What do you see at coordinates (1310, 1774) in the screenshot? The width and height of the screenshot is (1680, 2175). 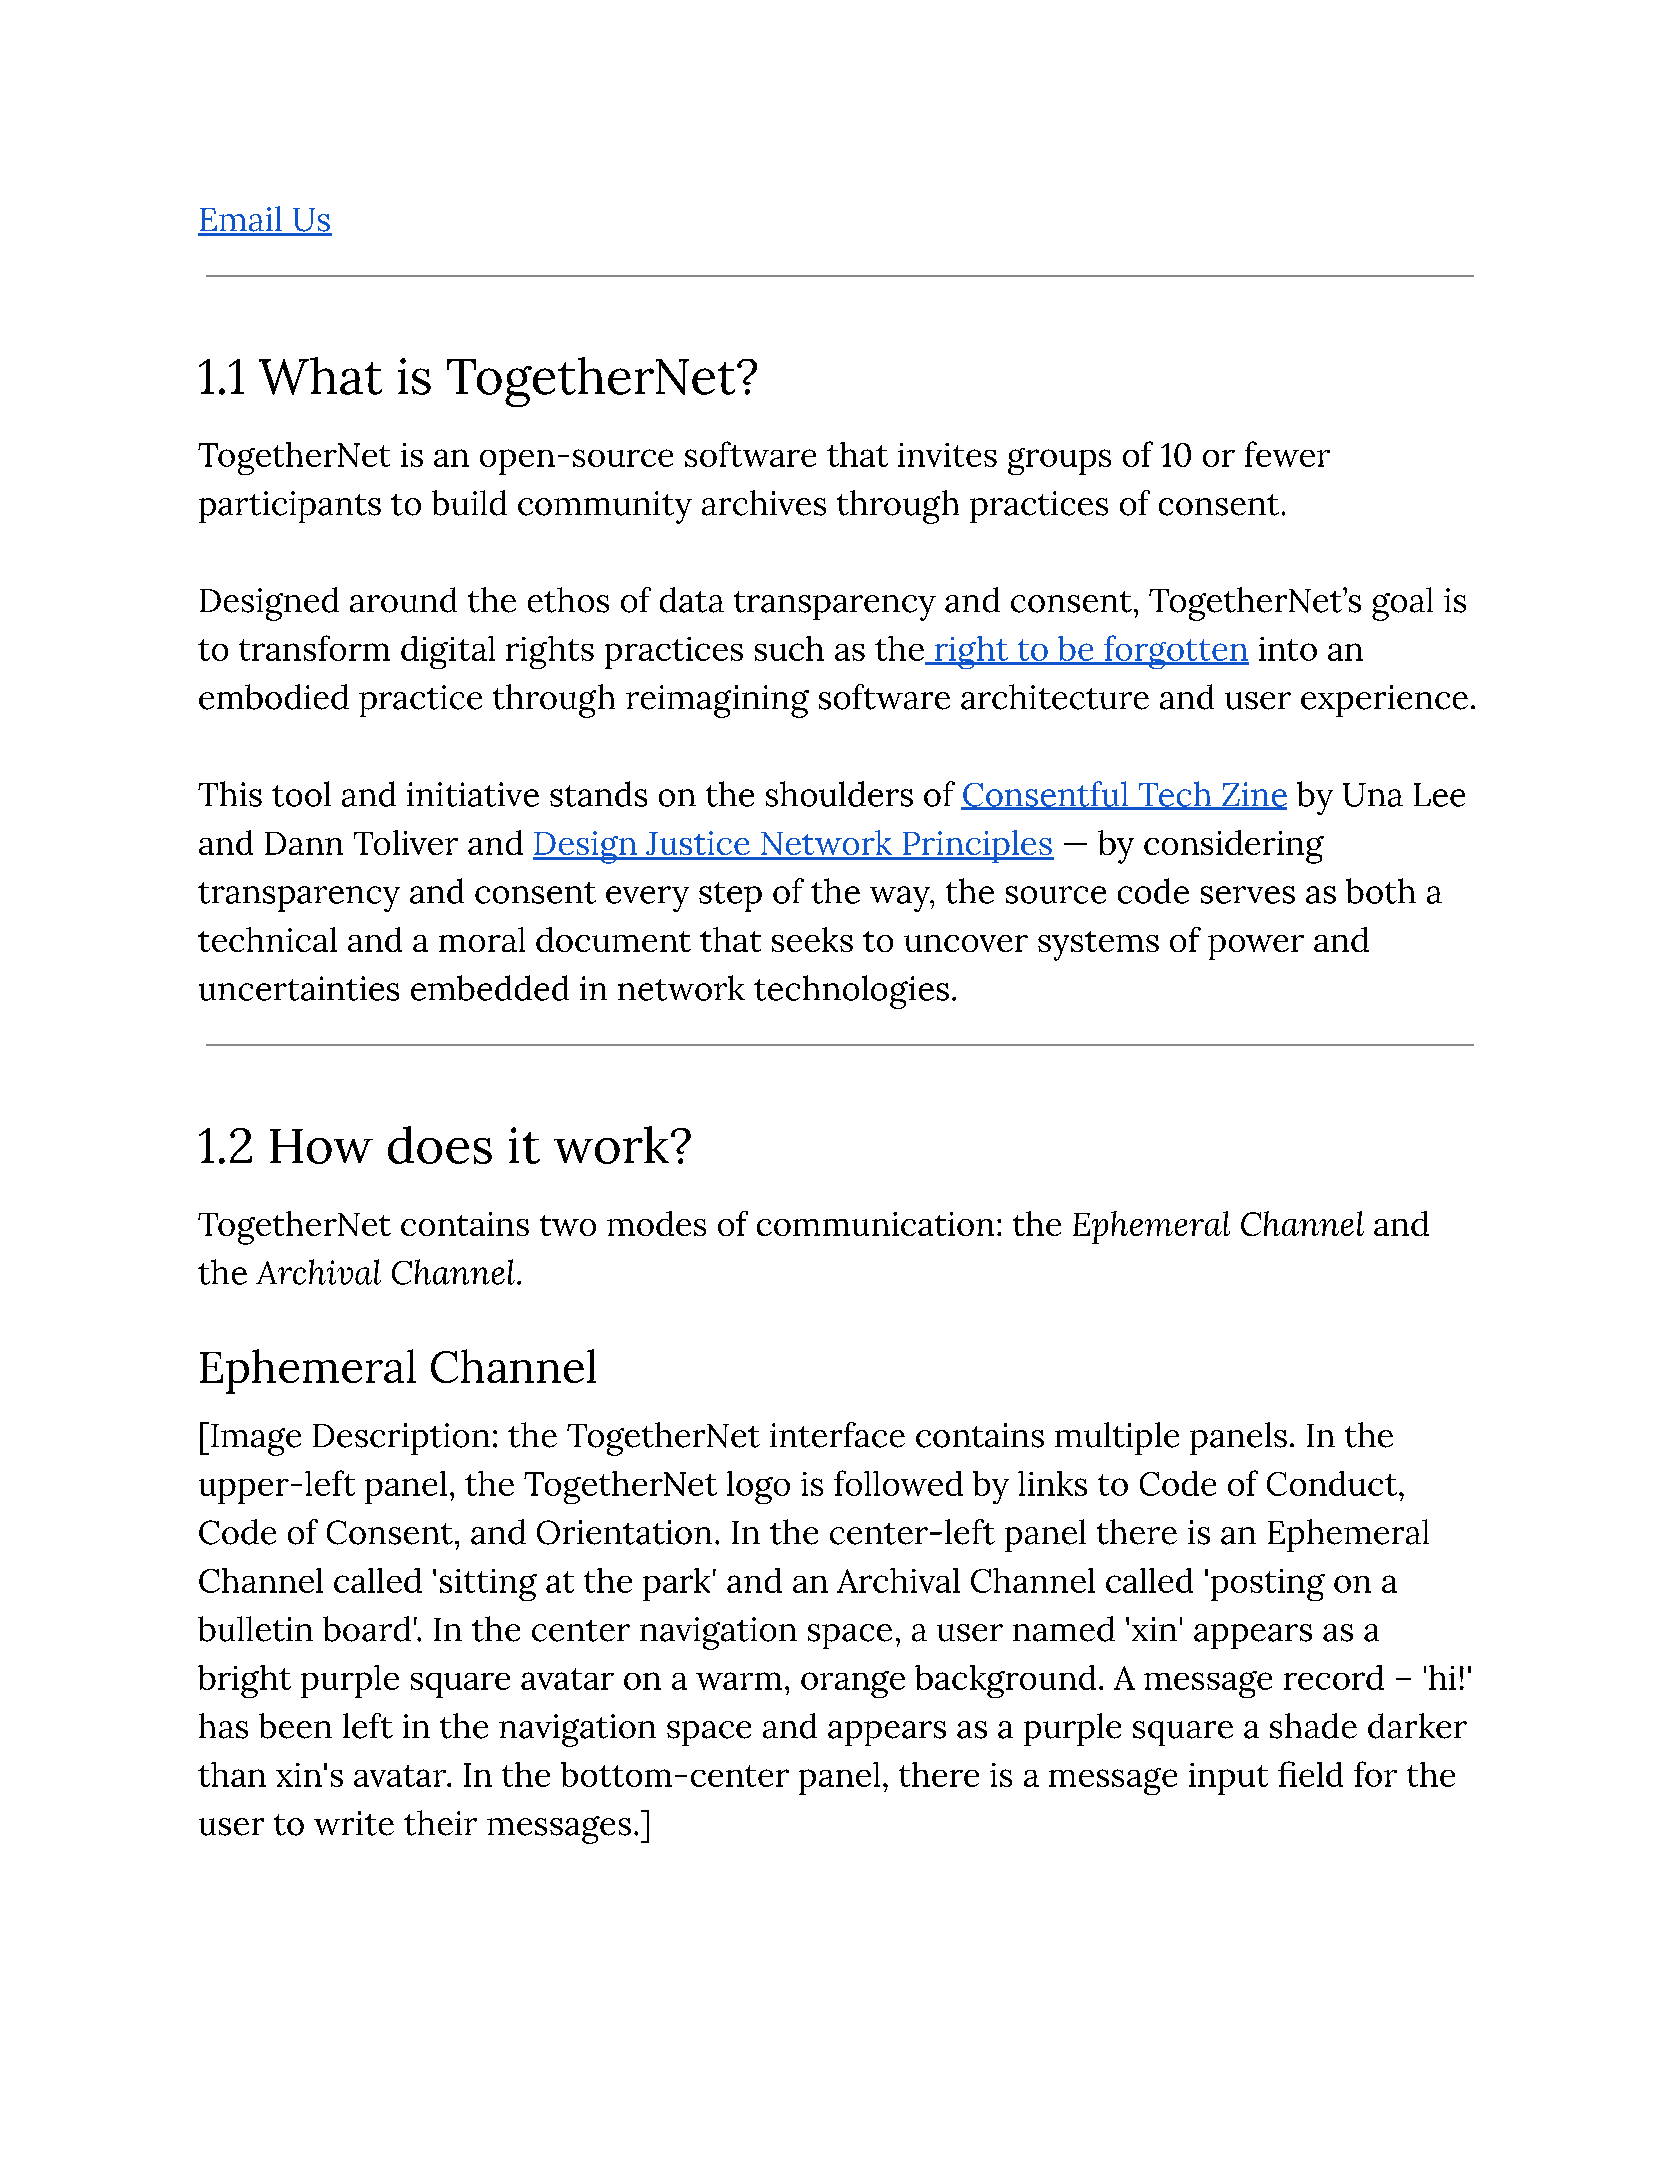 I see `field` at bounding box center [1310, 1774].
